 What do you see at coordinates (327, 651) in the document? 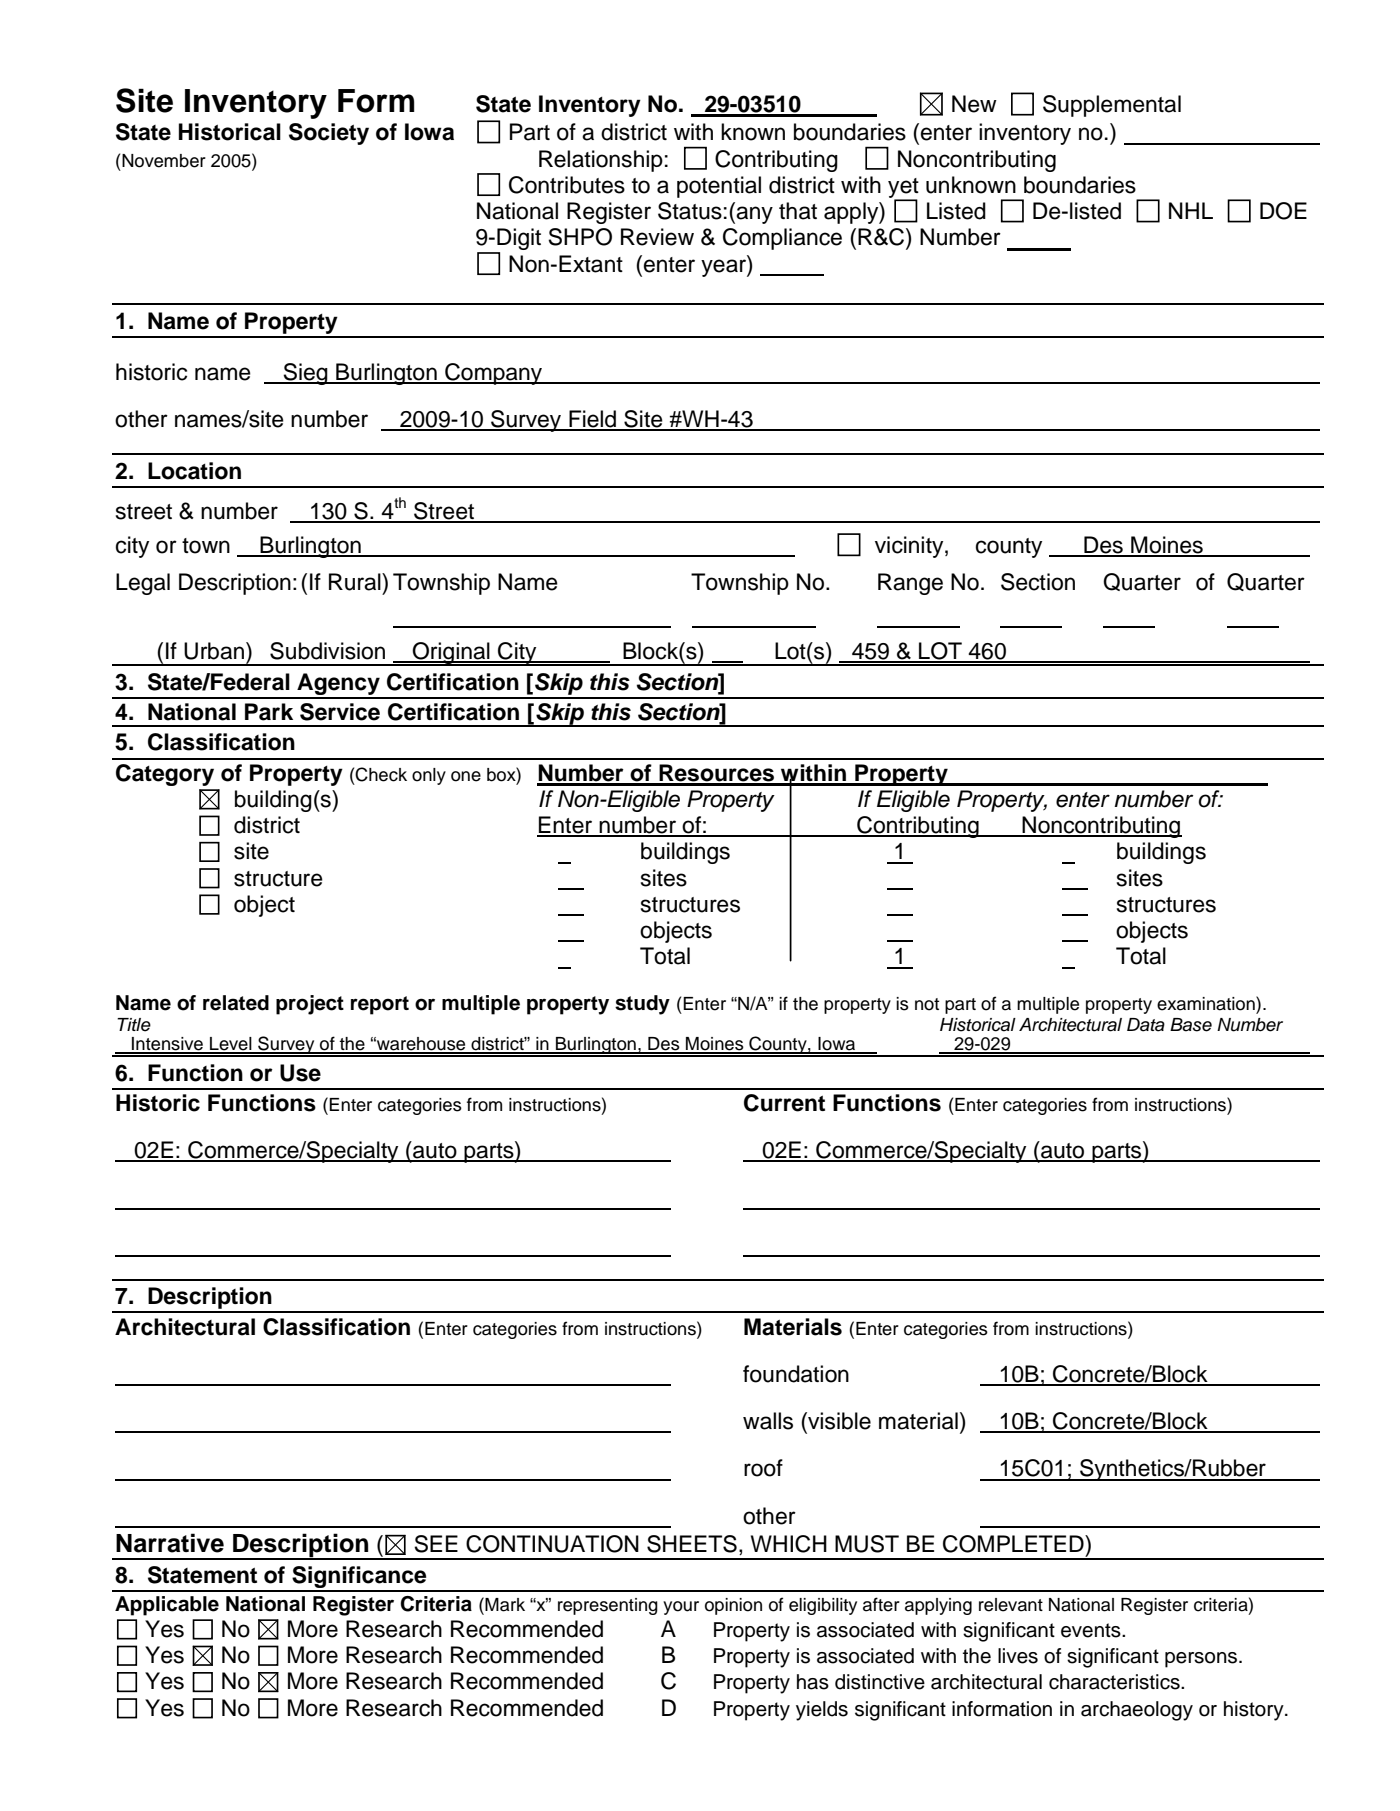
I see `Subdivision` at bounding box center [327, 651].
